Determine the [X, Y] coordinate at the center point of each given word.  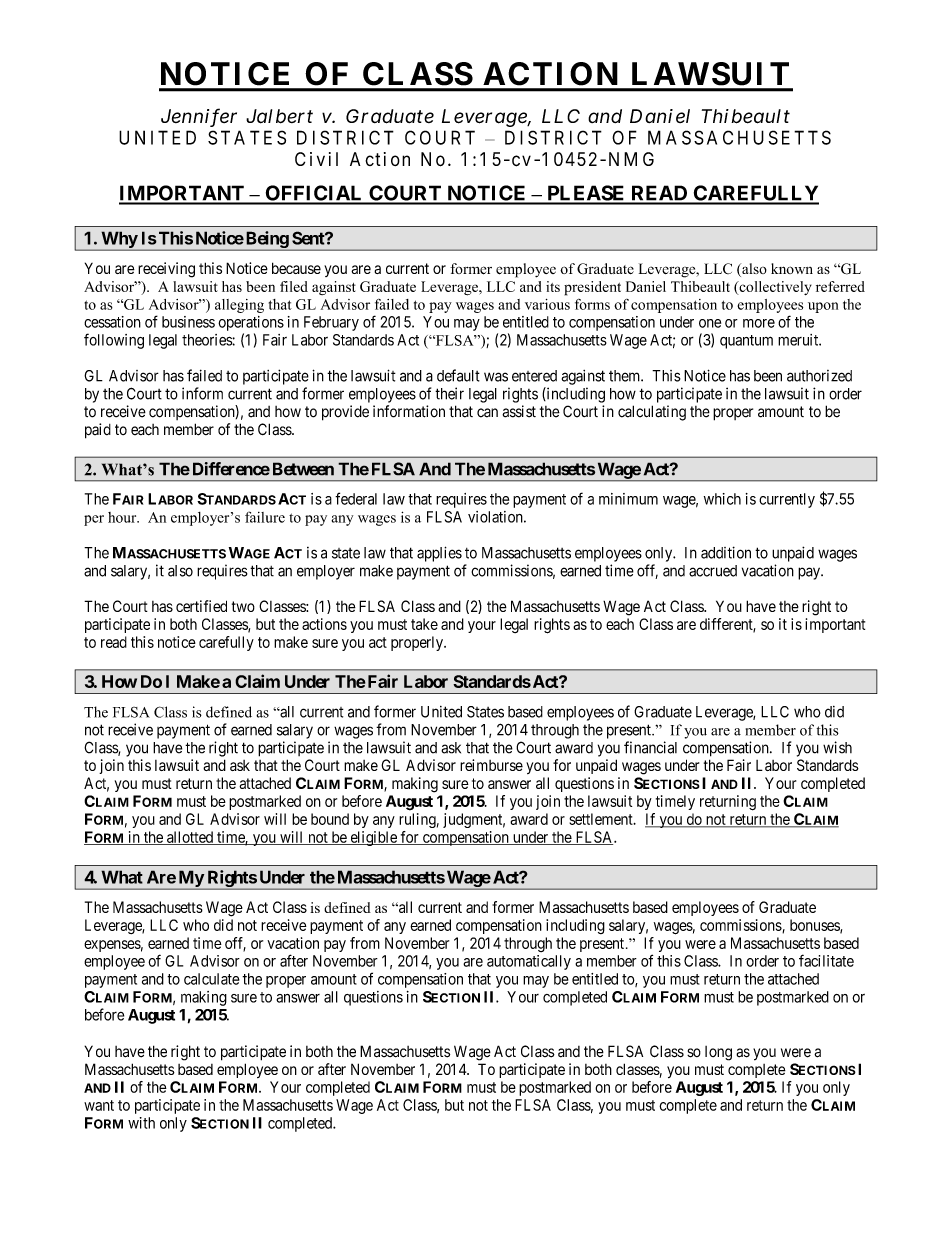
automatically [529, 962]
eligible [373, 838]
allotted [190, 838]
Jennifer [199, 117]
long [718, 1053]
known [792, 268]
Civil [316, 159]
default [458, 375]
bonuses [815, 926]
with [141, 1123]
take [424, 624]
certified [201, 606]
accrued [713, 571]
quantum [746, 342]
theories [207, 340]
